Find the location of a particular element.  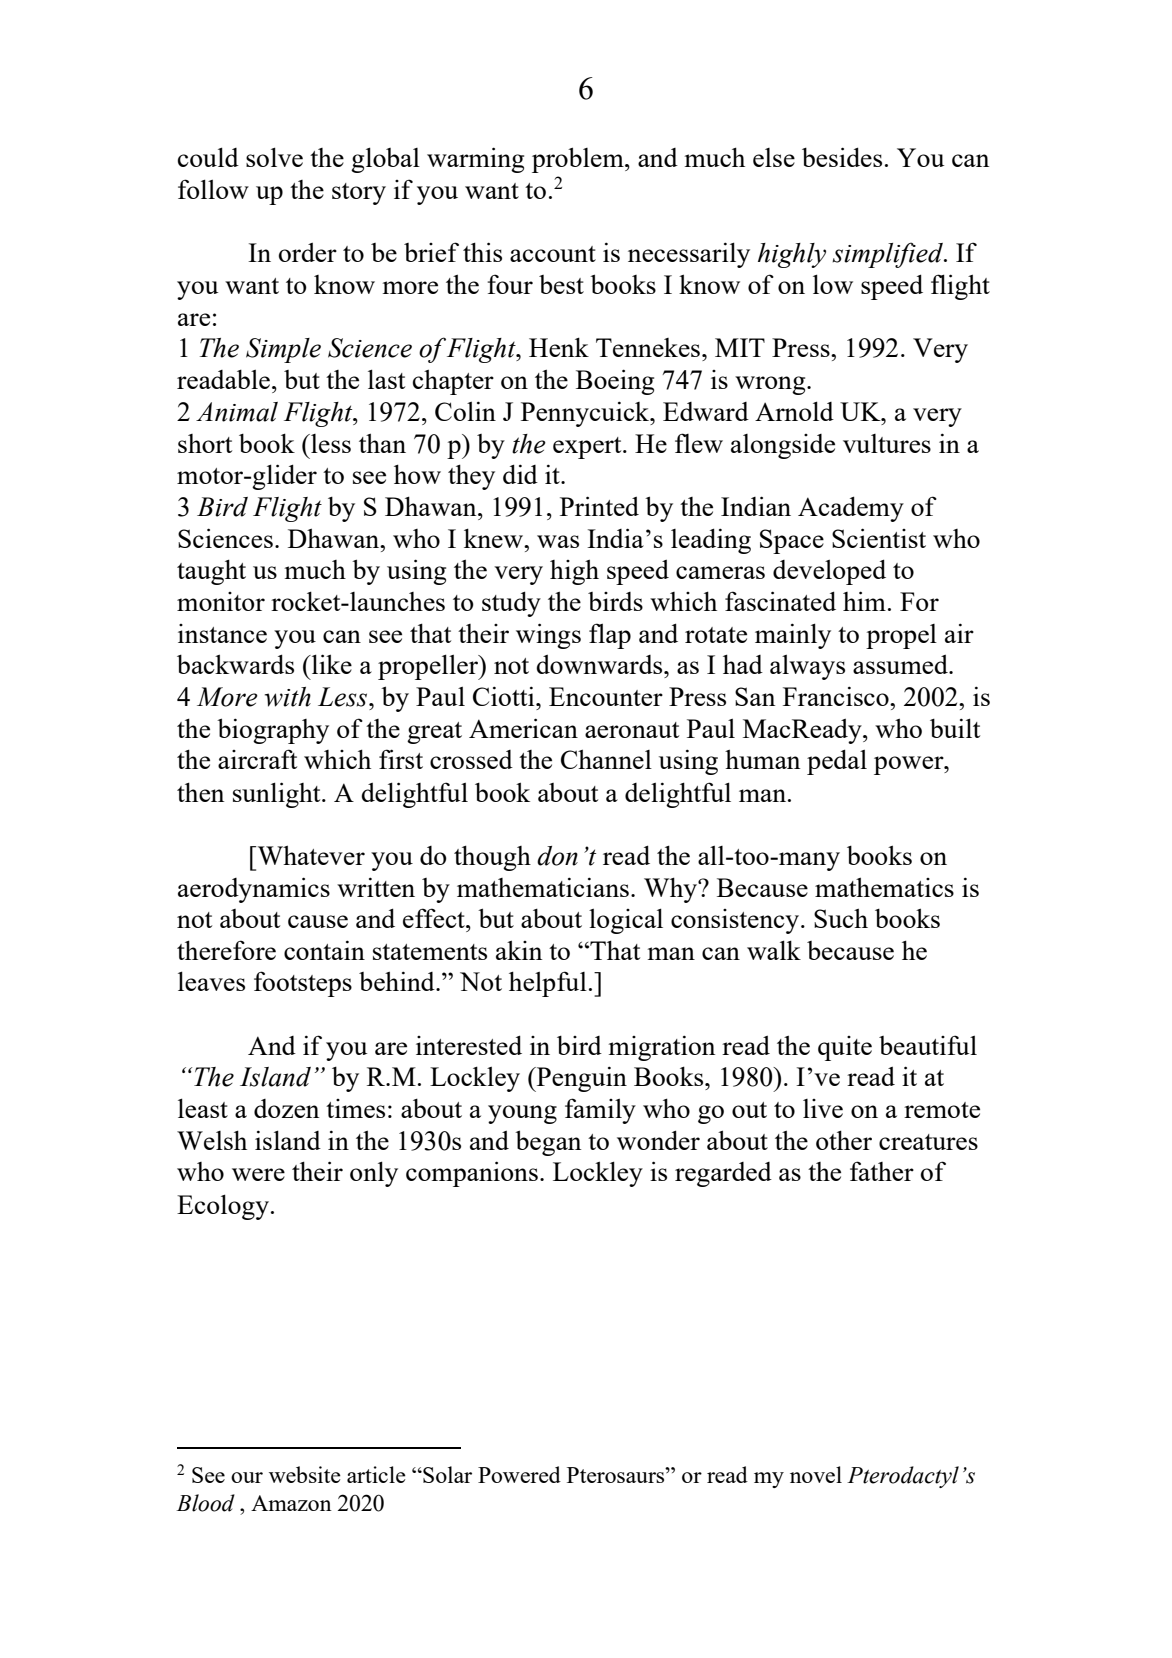

Whatever is located at coordinates (310, 855).
